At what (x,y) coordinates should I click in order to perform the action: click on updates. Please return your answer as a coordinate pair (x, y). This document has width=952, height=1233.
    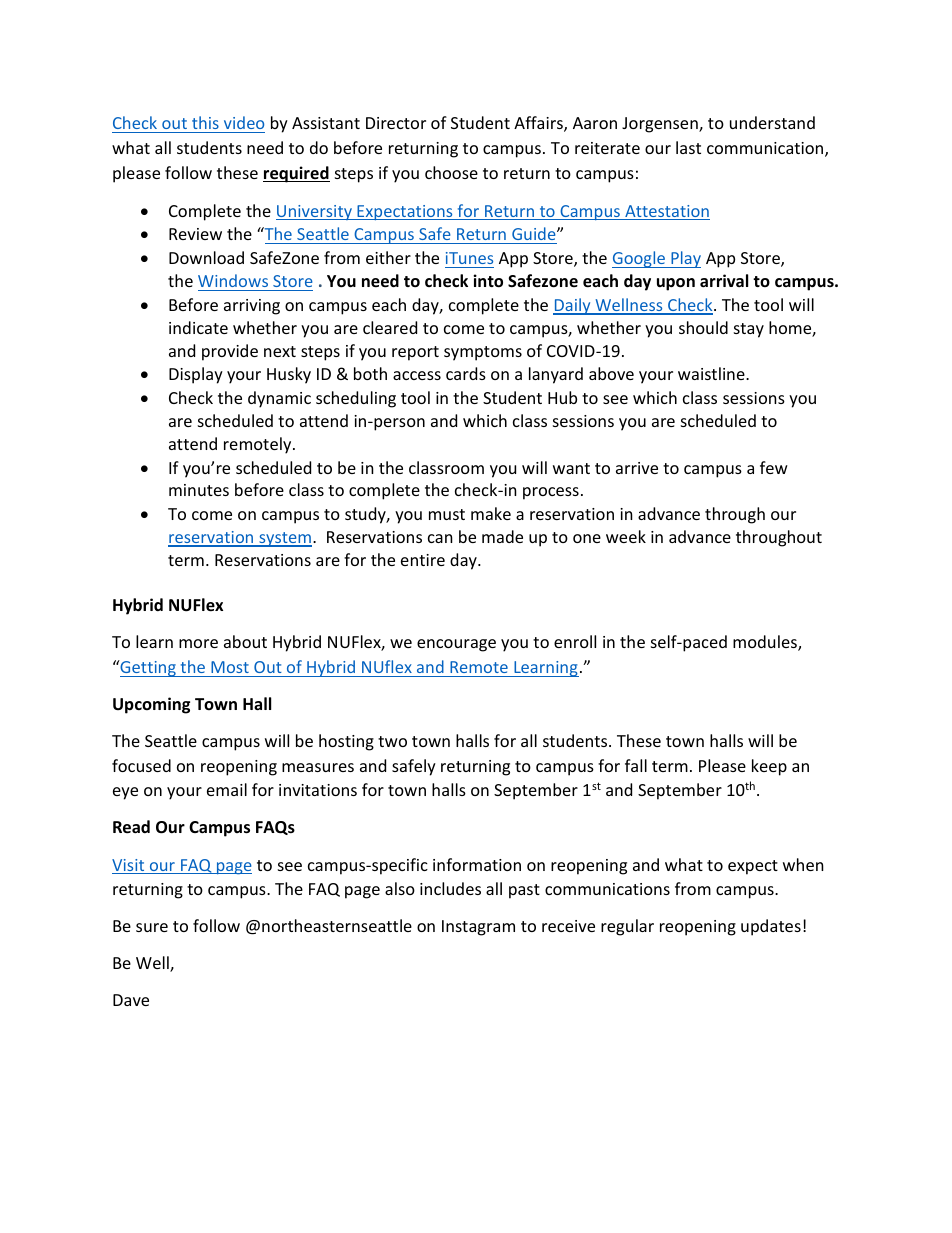
    Looking at the image, I should click on (771, 927).
